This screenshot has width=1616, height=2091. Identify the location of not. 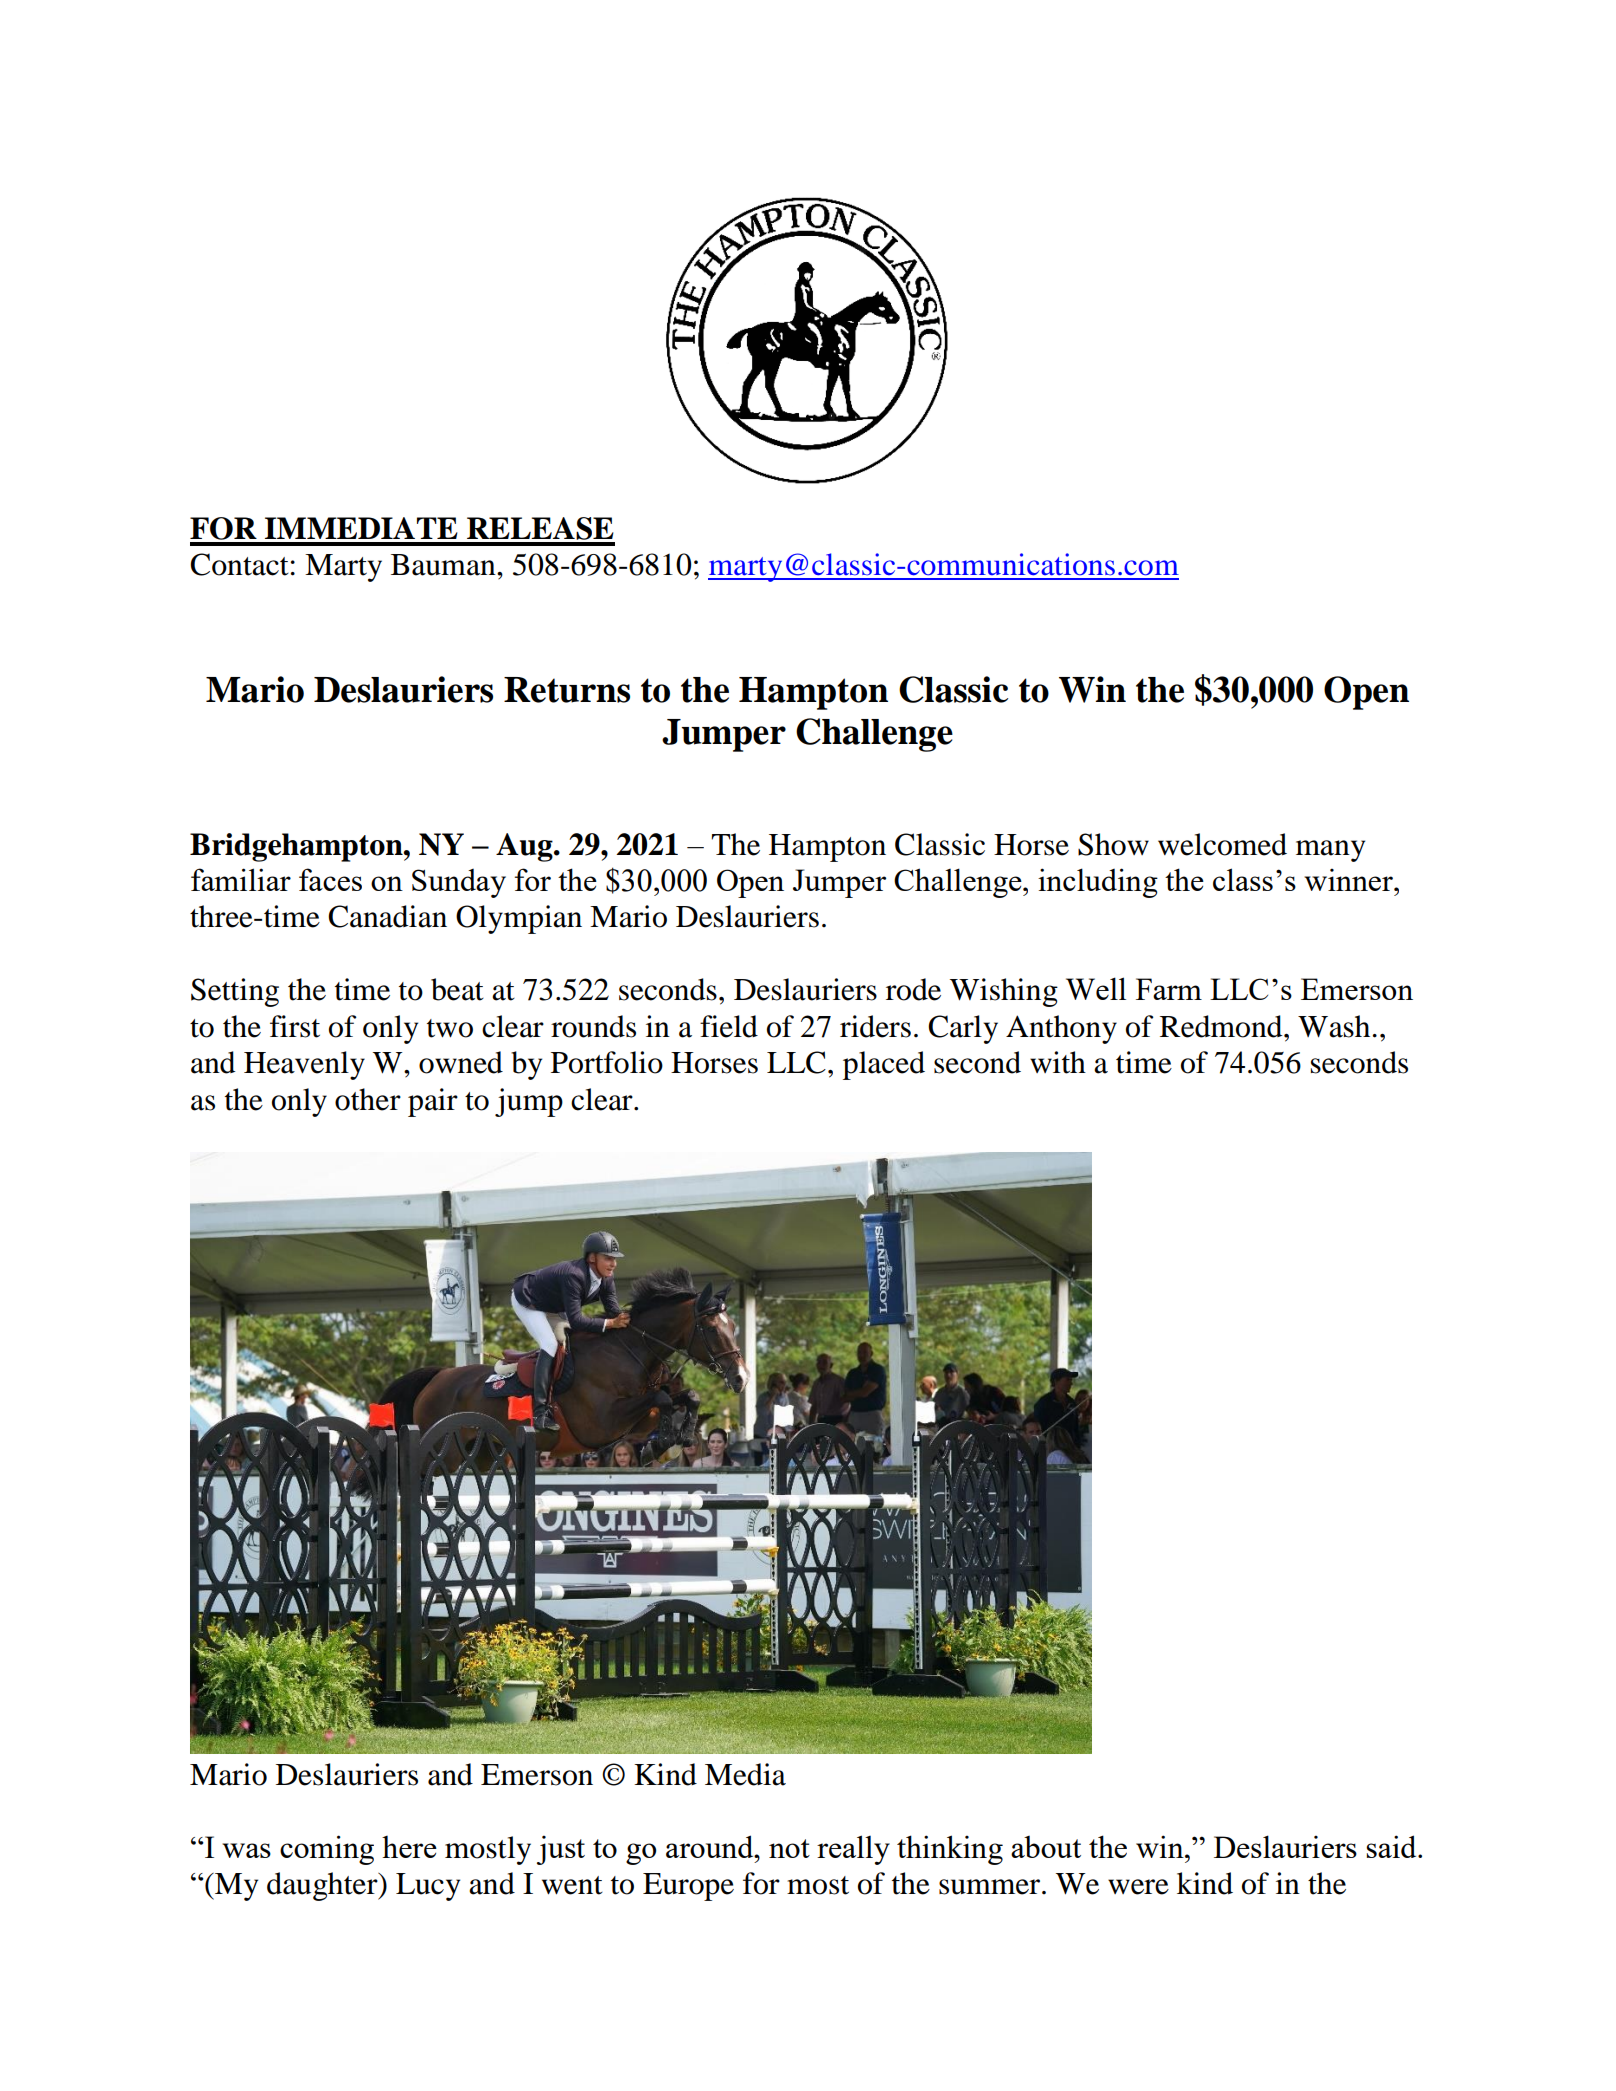
(789, 1848).
